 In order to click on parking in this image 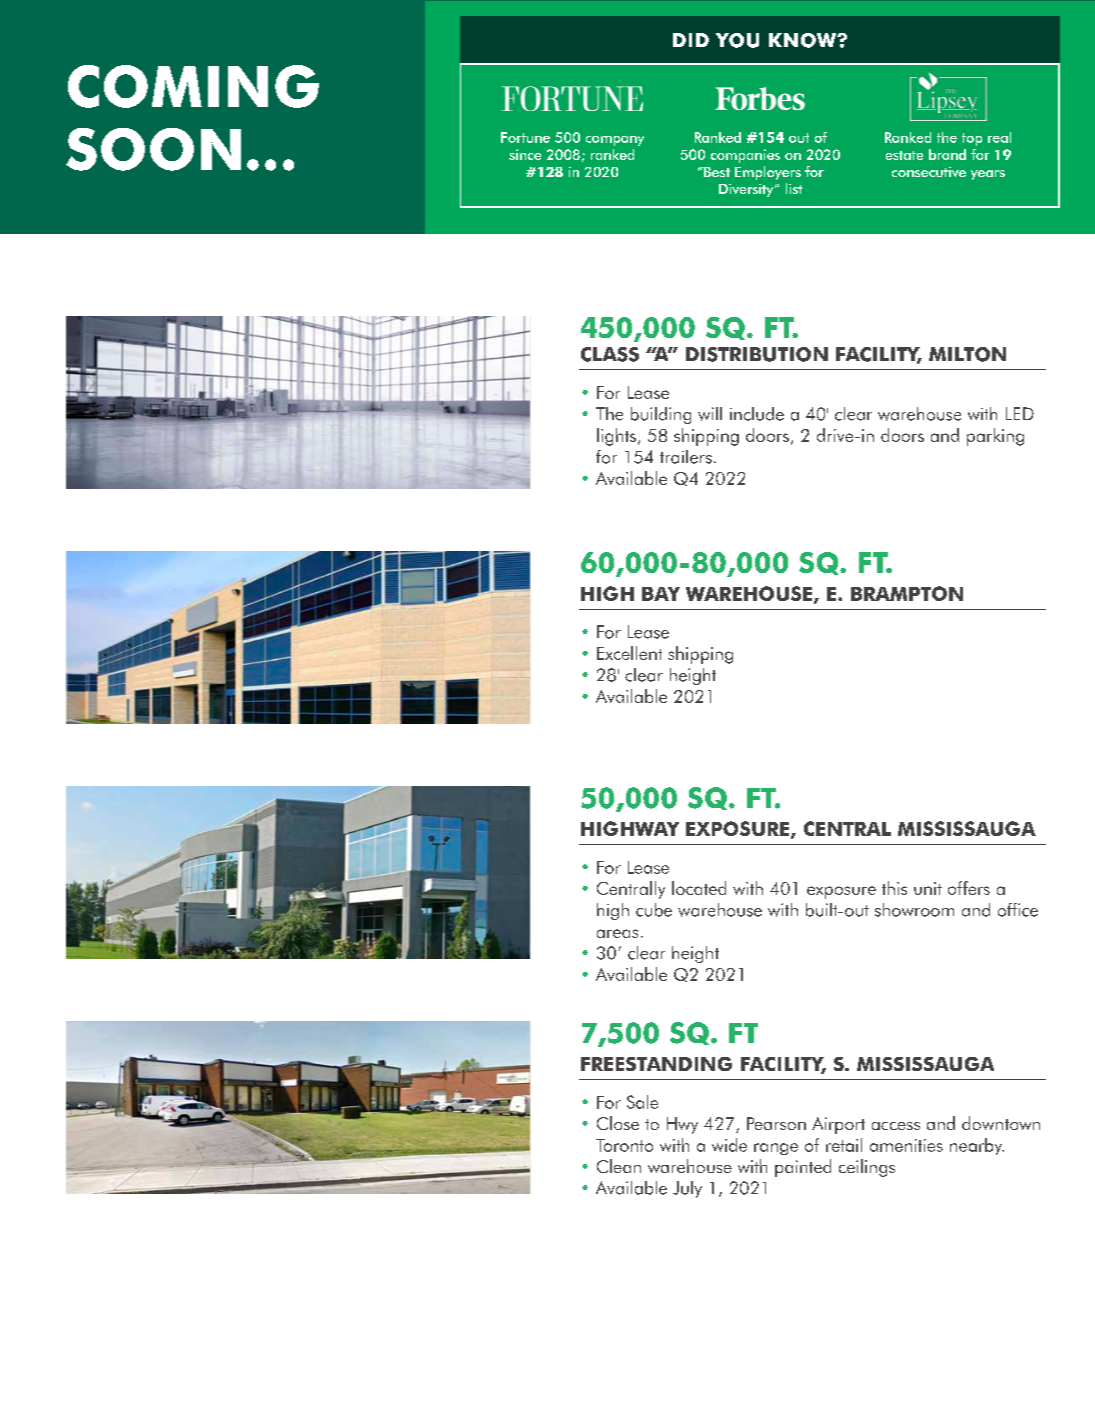, I will do `click(995, 437)`.
